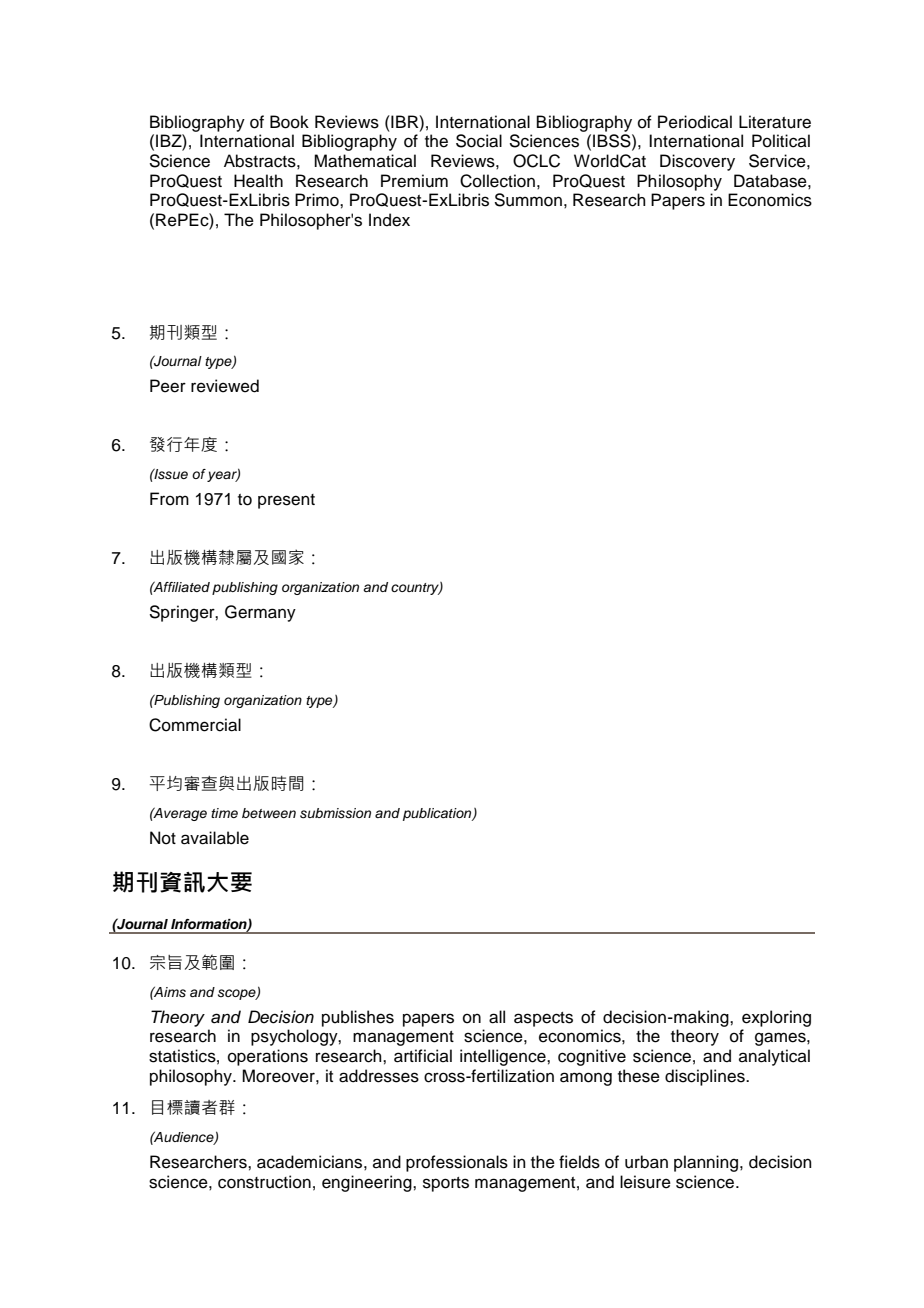  I want to click on Discovery, so click(697, 162).
